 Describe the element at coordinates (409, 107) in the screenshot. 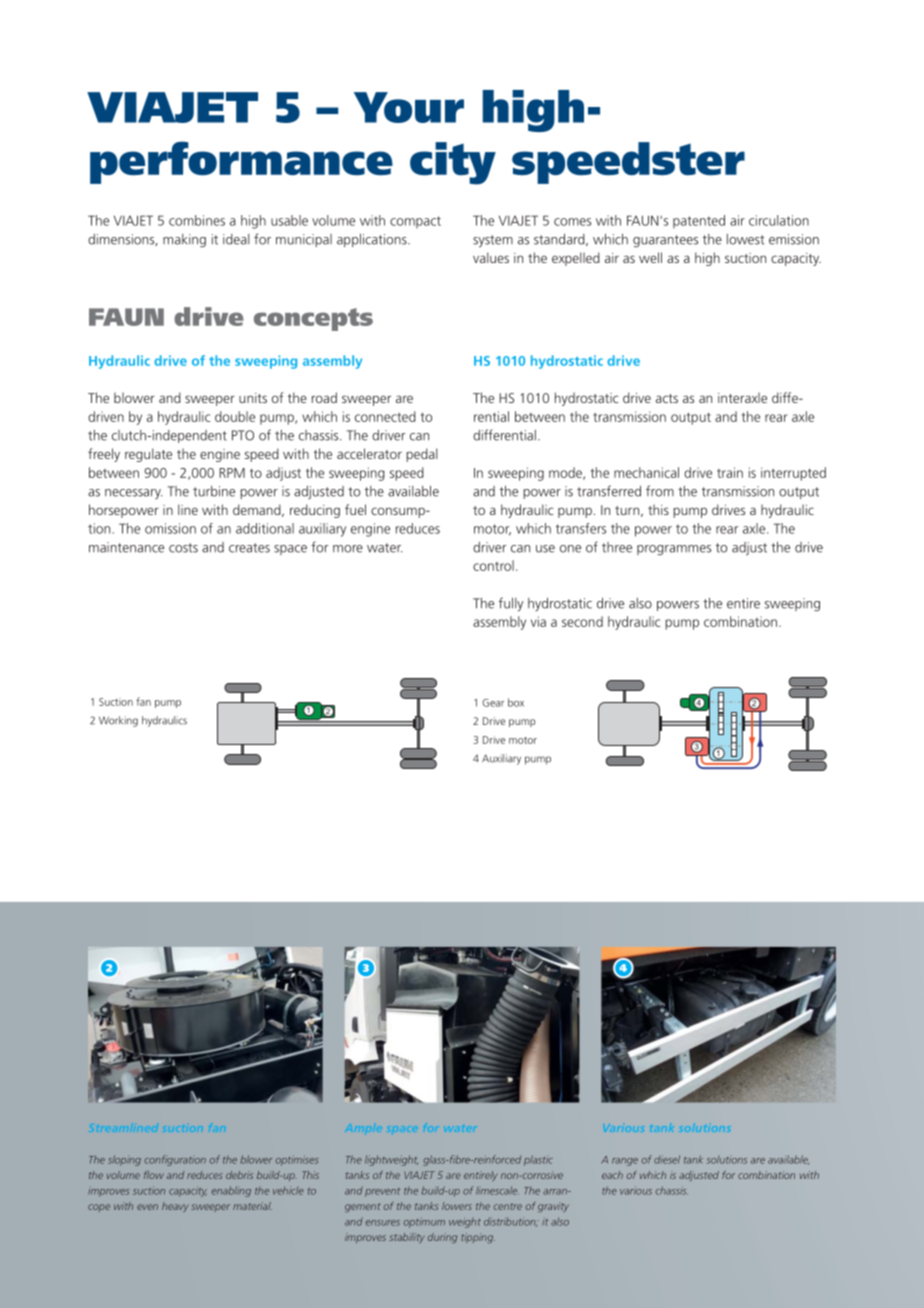

I see `Your` at that location.
